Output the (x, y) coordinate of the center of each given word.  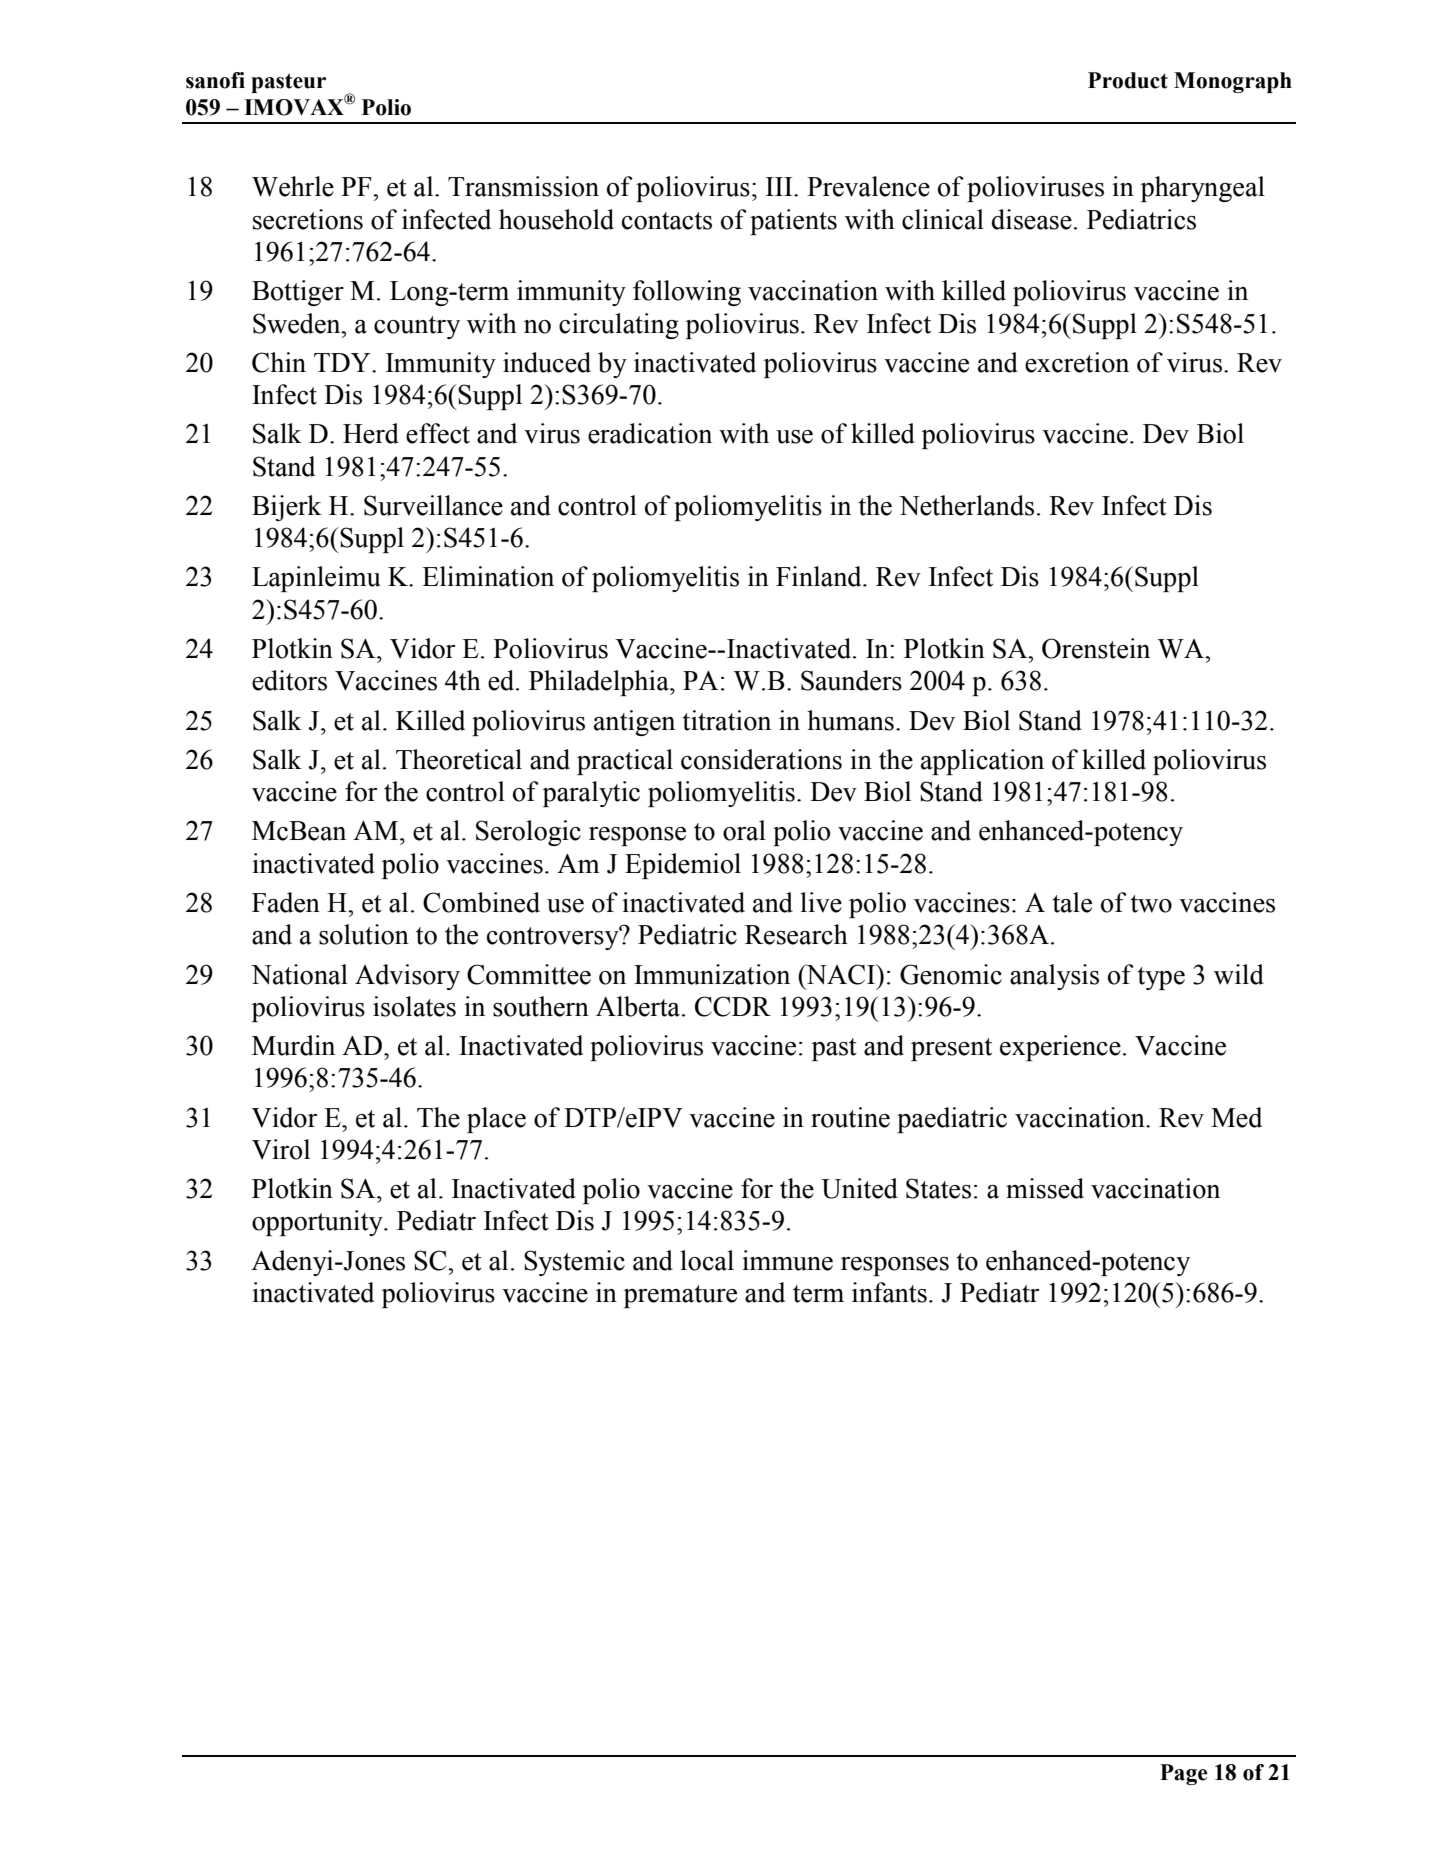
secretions (308, 219)
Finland (820, 576)
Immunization (712, 974)
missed (1045, 1188)
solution (364, 934)
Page (1183, 1774)
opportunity (318, 1223)
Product (1128, 80)
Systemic (574, 1263)
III (780, 186)
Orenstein (1096, 648)
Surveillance (433, 505)
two (1151, 904)
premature (680, 1296)
